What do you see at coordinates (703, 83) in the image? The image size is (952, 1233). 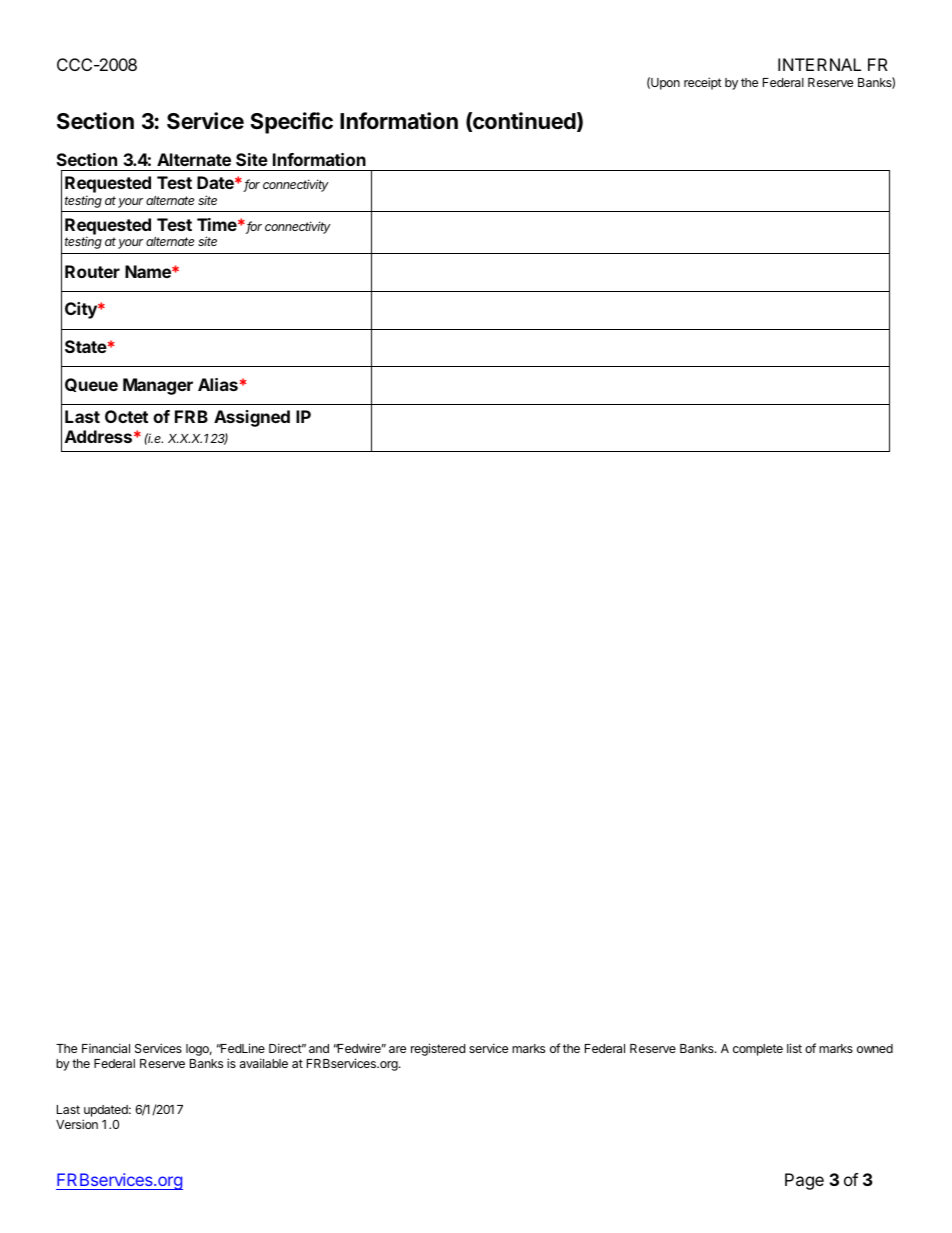 I see `receipt` at bounding box center [703, 83].
